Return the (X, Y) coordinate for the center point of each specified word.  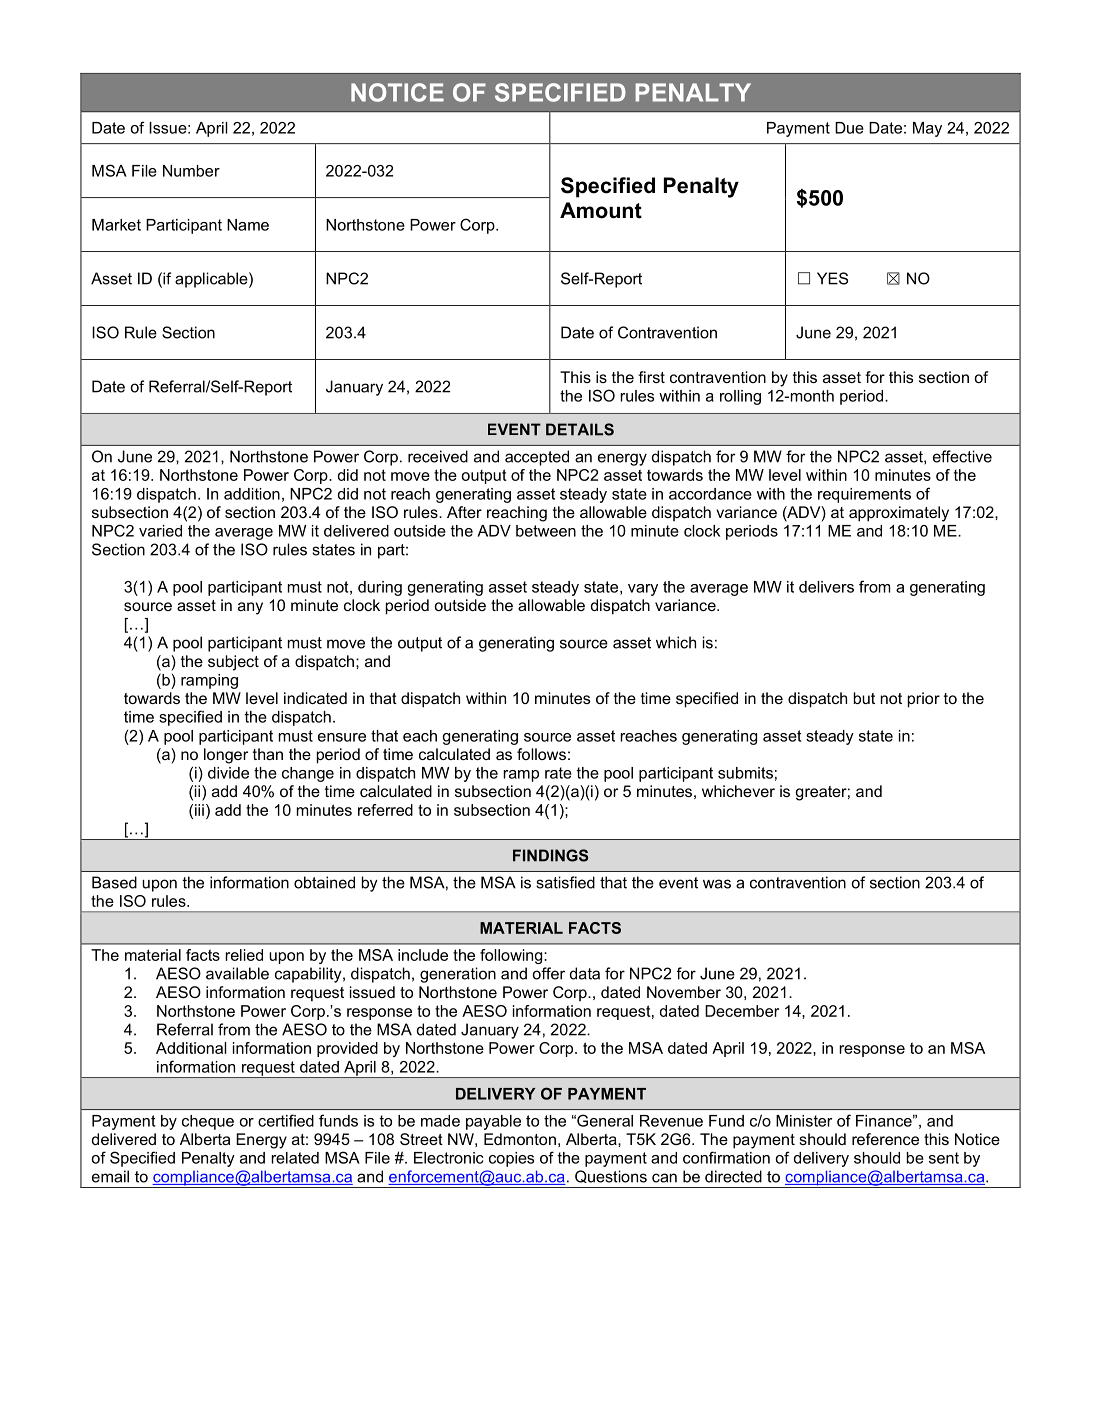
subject (233, 663)
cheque (208, 1122)
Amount (601, 210)
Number (191, 171)
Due (849, 128)
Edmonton (520, 1139)
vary (643, 590)
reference (885, 1139)
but (864, 698)
